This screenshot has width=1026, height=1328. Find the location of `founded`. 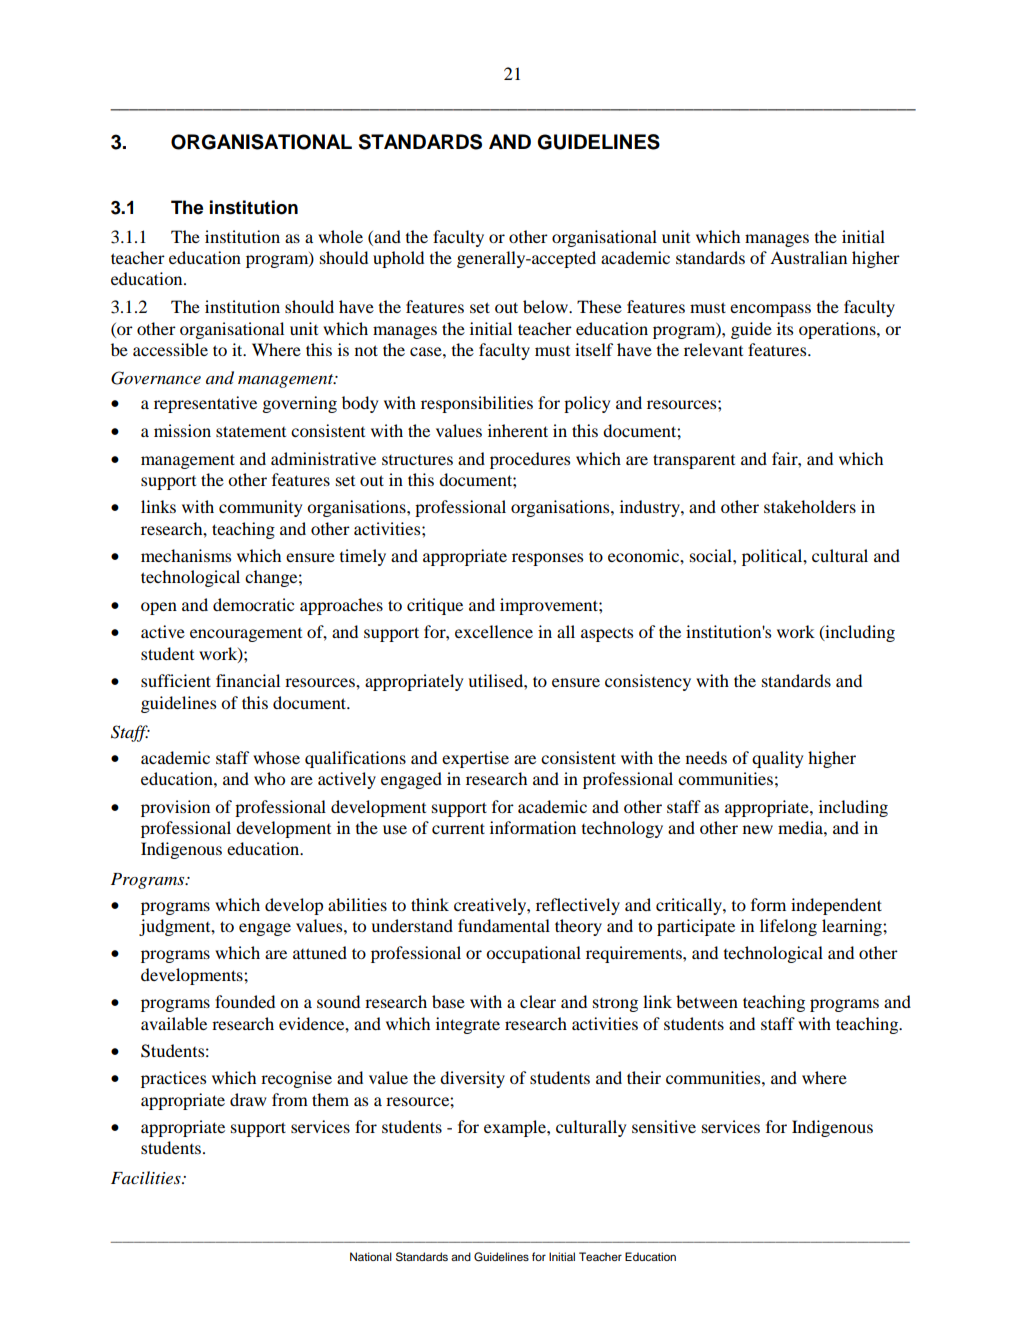

founded is located at coordinates (245, 1001).
